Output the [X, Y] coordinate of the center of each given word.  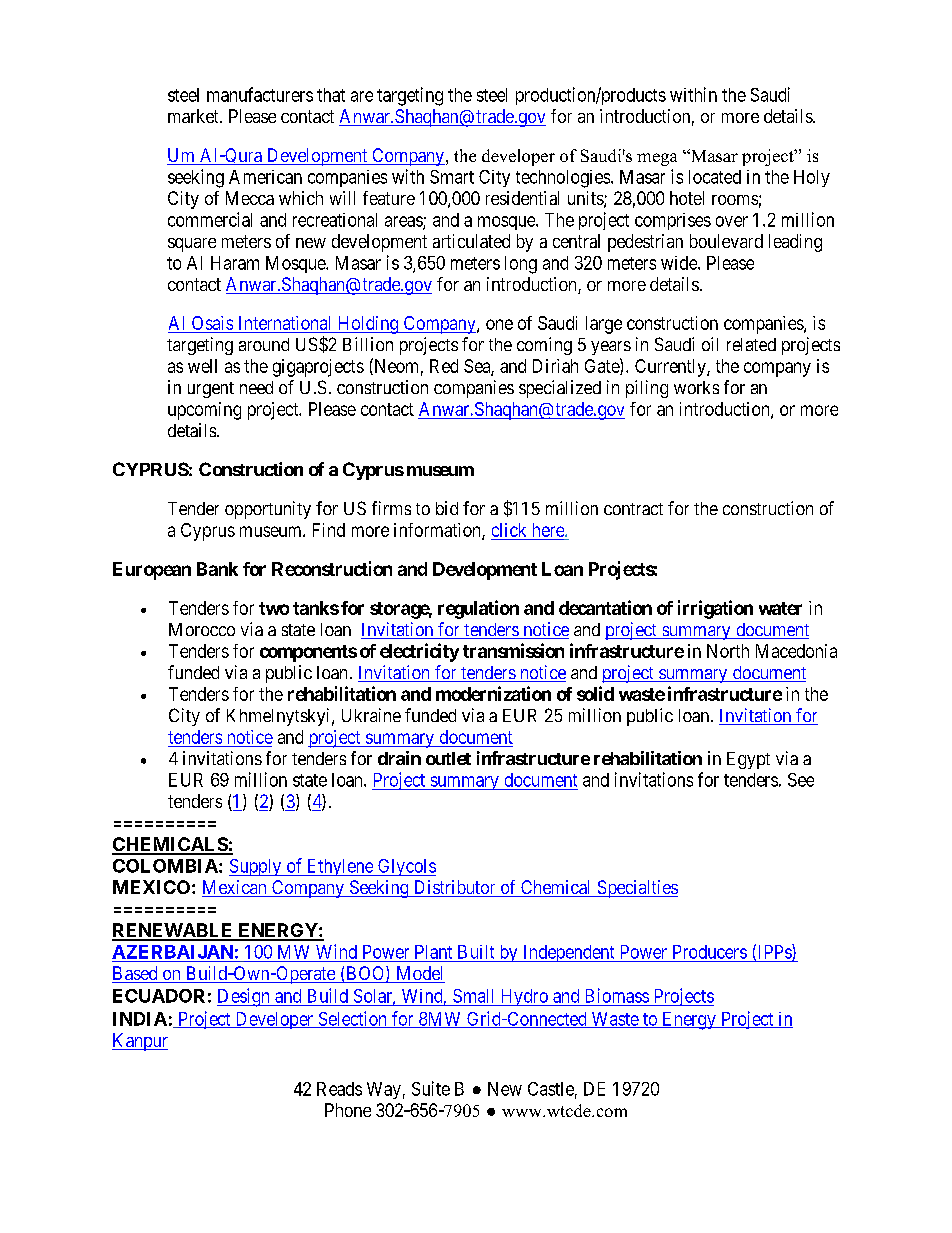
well [202, 366]
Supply [256, 867]
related [751, 344]
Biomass [617, 995]
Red [444, 366]
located [715, 177]
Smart [452, 177]
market [194, 116]
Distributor [454, 888]
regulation [478, 609]
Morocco [202, 629]
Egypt [748, 760]
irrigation [715, 609]
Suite [431, 1088]
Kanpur [140, 1042]
